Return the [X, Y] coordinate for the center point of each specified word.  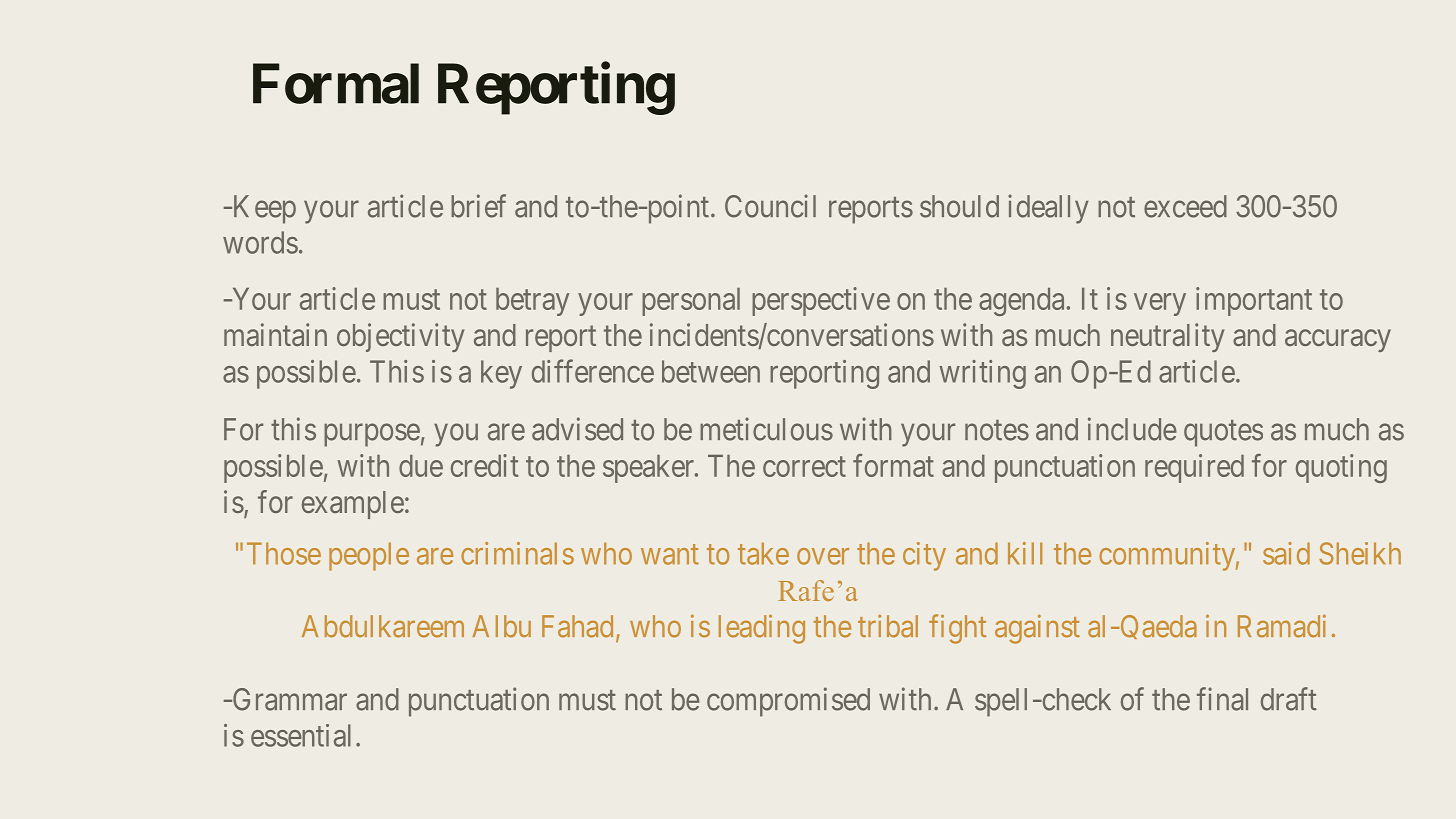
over [823, 556]
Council [770, 206]
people [369, 556]
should [959, 206]
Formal [336, 84]
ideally [1048, 209]
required [1194, 468]
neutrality [1167, 337]
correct [804, 467]
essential [301, 735]
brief [478, 206]
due [421, 466]
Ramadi [1282, 626]
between [711, 371]
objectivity [400, 337]
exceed [1185, 206]
